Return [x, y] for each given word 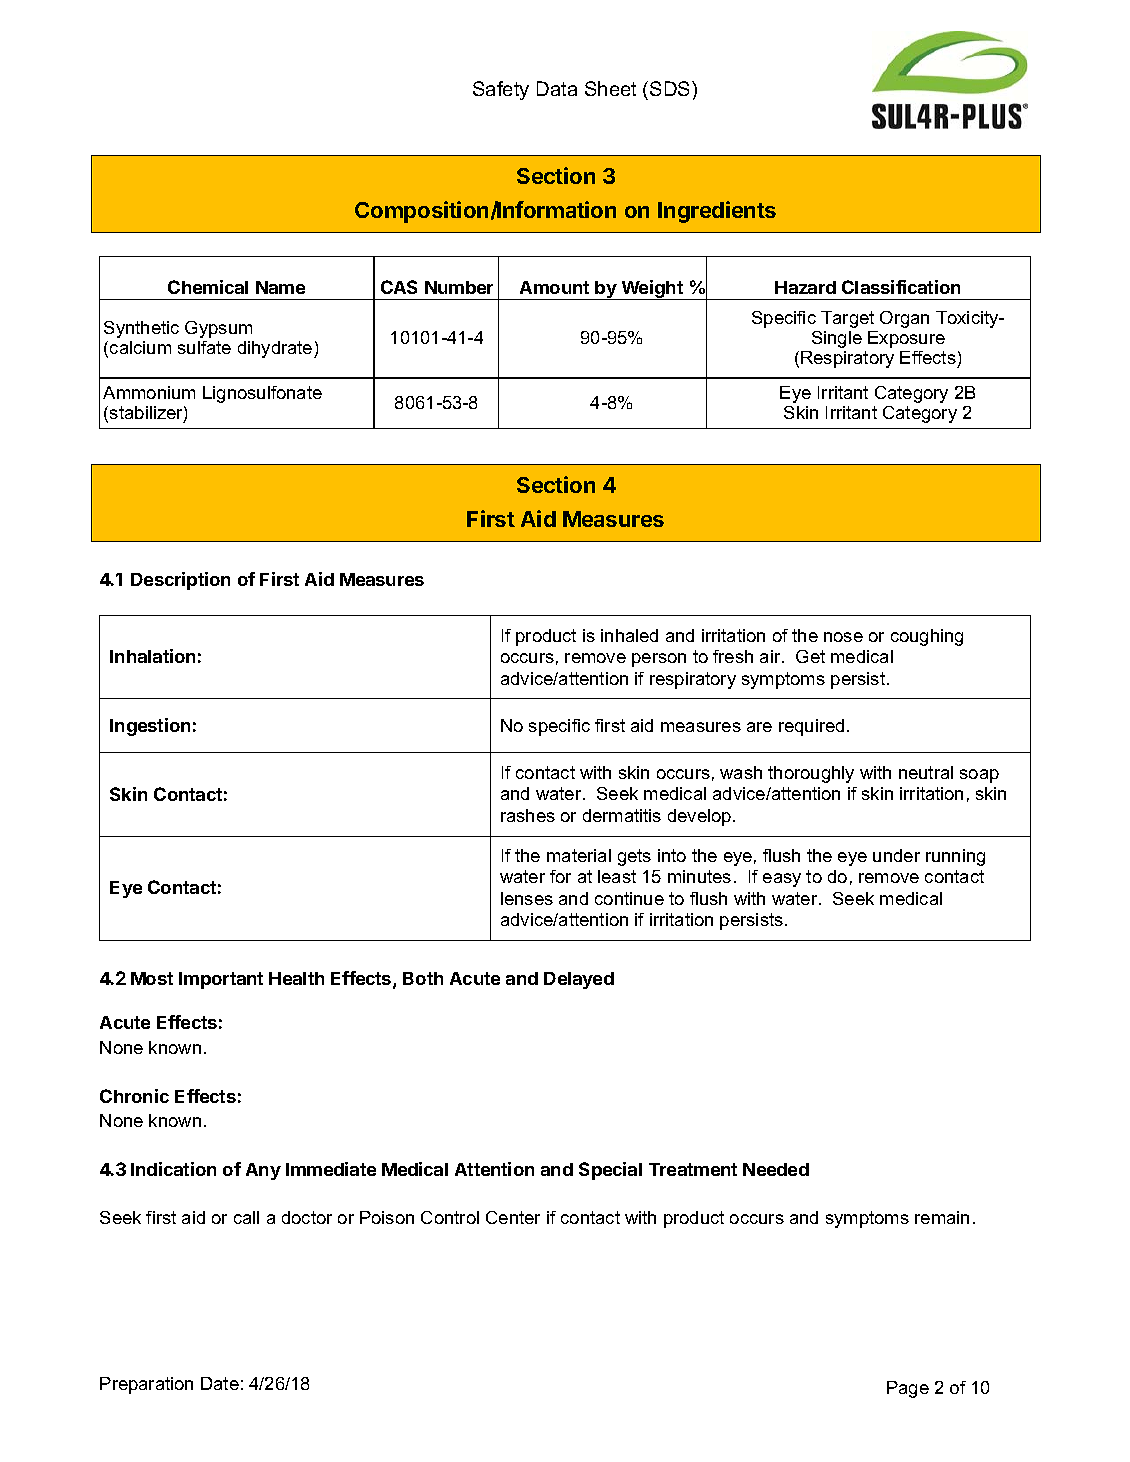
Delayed [579, 980]
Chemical [208, 287]
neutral [926, 772]
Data [557, 88]
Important [221, 980]
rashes [528, 815]
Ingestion [150, 727]
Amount [554, 287]
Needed [776, 1169]
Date [220, 1383]
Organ [904, 319]
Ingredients [717, 212]
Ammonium [149, 392]
